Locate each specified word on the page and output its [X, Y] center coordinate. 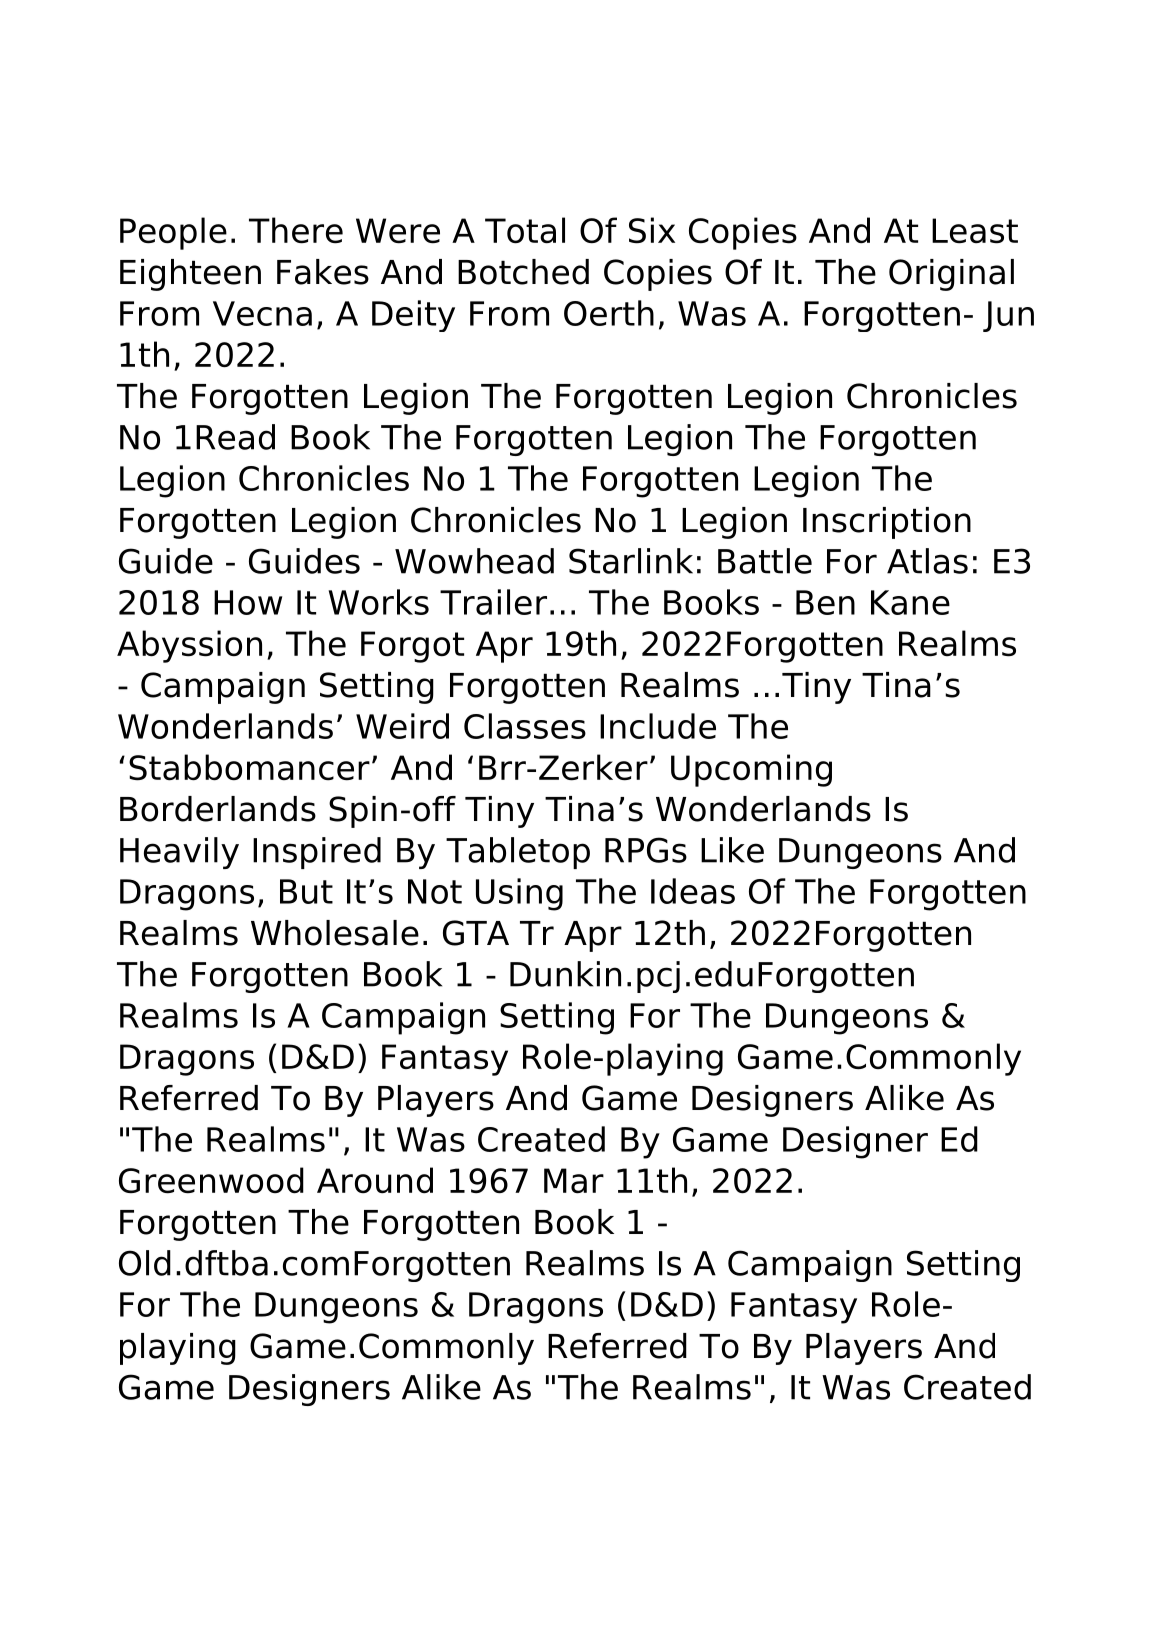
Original [951, 275]
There [296, 230]
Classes [525, 726]
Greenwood [211, 1180]
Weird [402, 726]
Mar [574, 1181]
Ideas [693, 891]
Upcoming [751, 770]
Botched [523, 272]
